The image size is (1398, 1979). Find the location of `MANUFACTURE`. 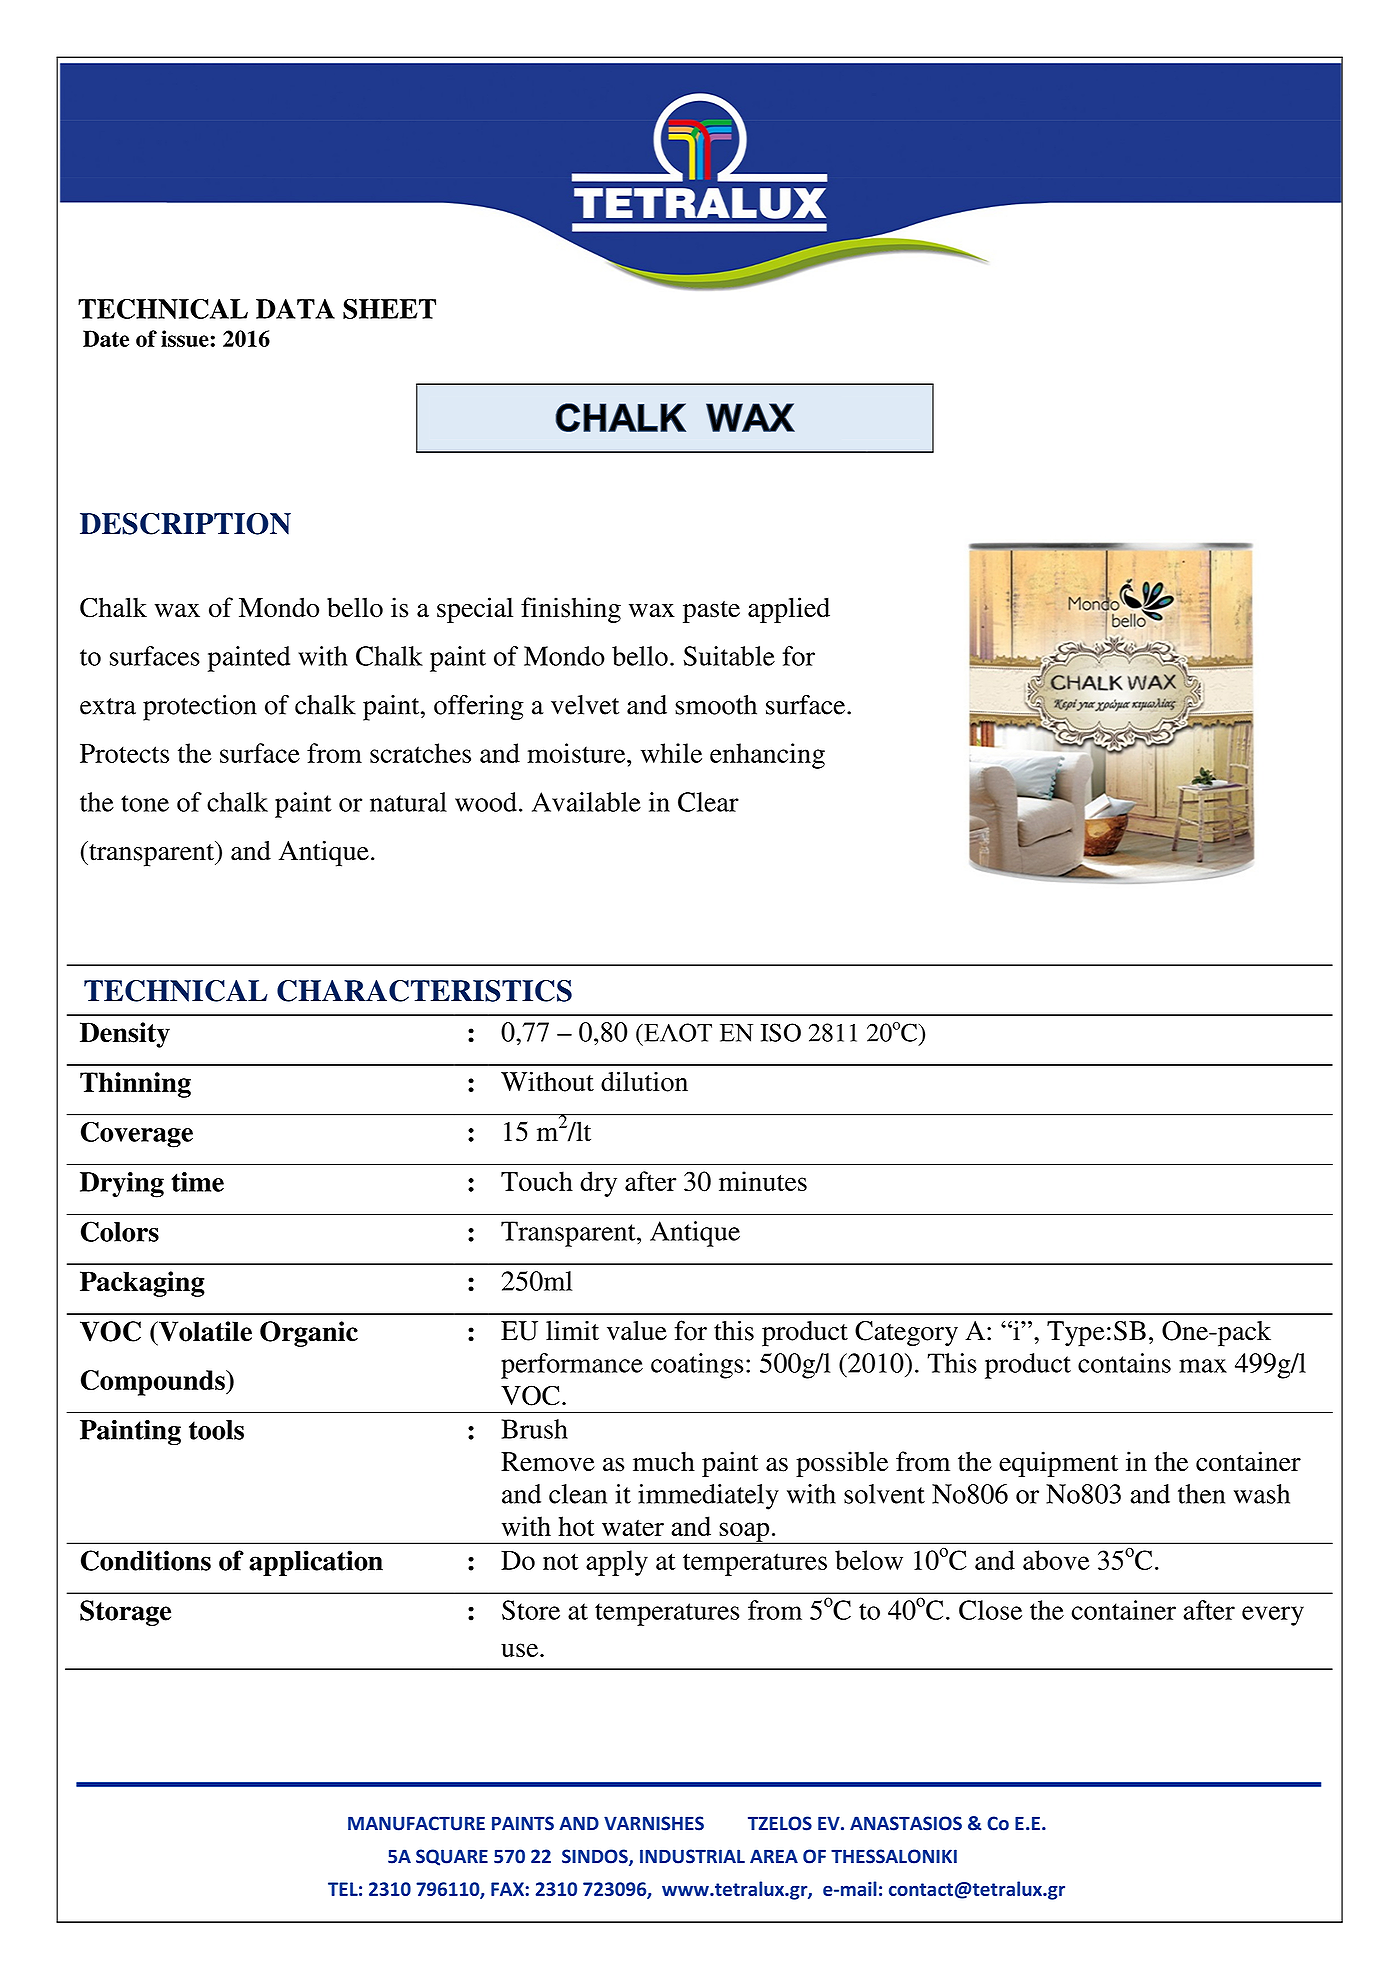

MANUFACTURE is located at coordinates (416, 1823).
